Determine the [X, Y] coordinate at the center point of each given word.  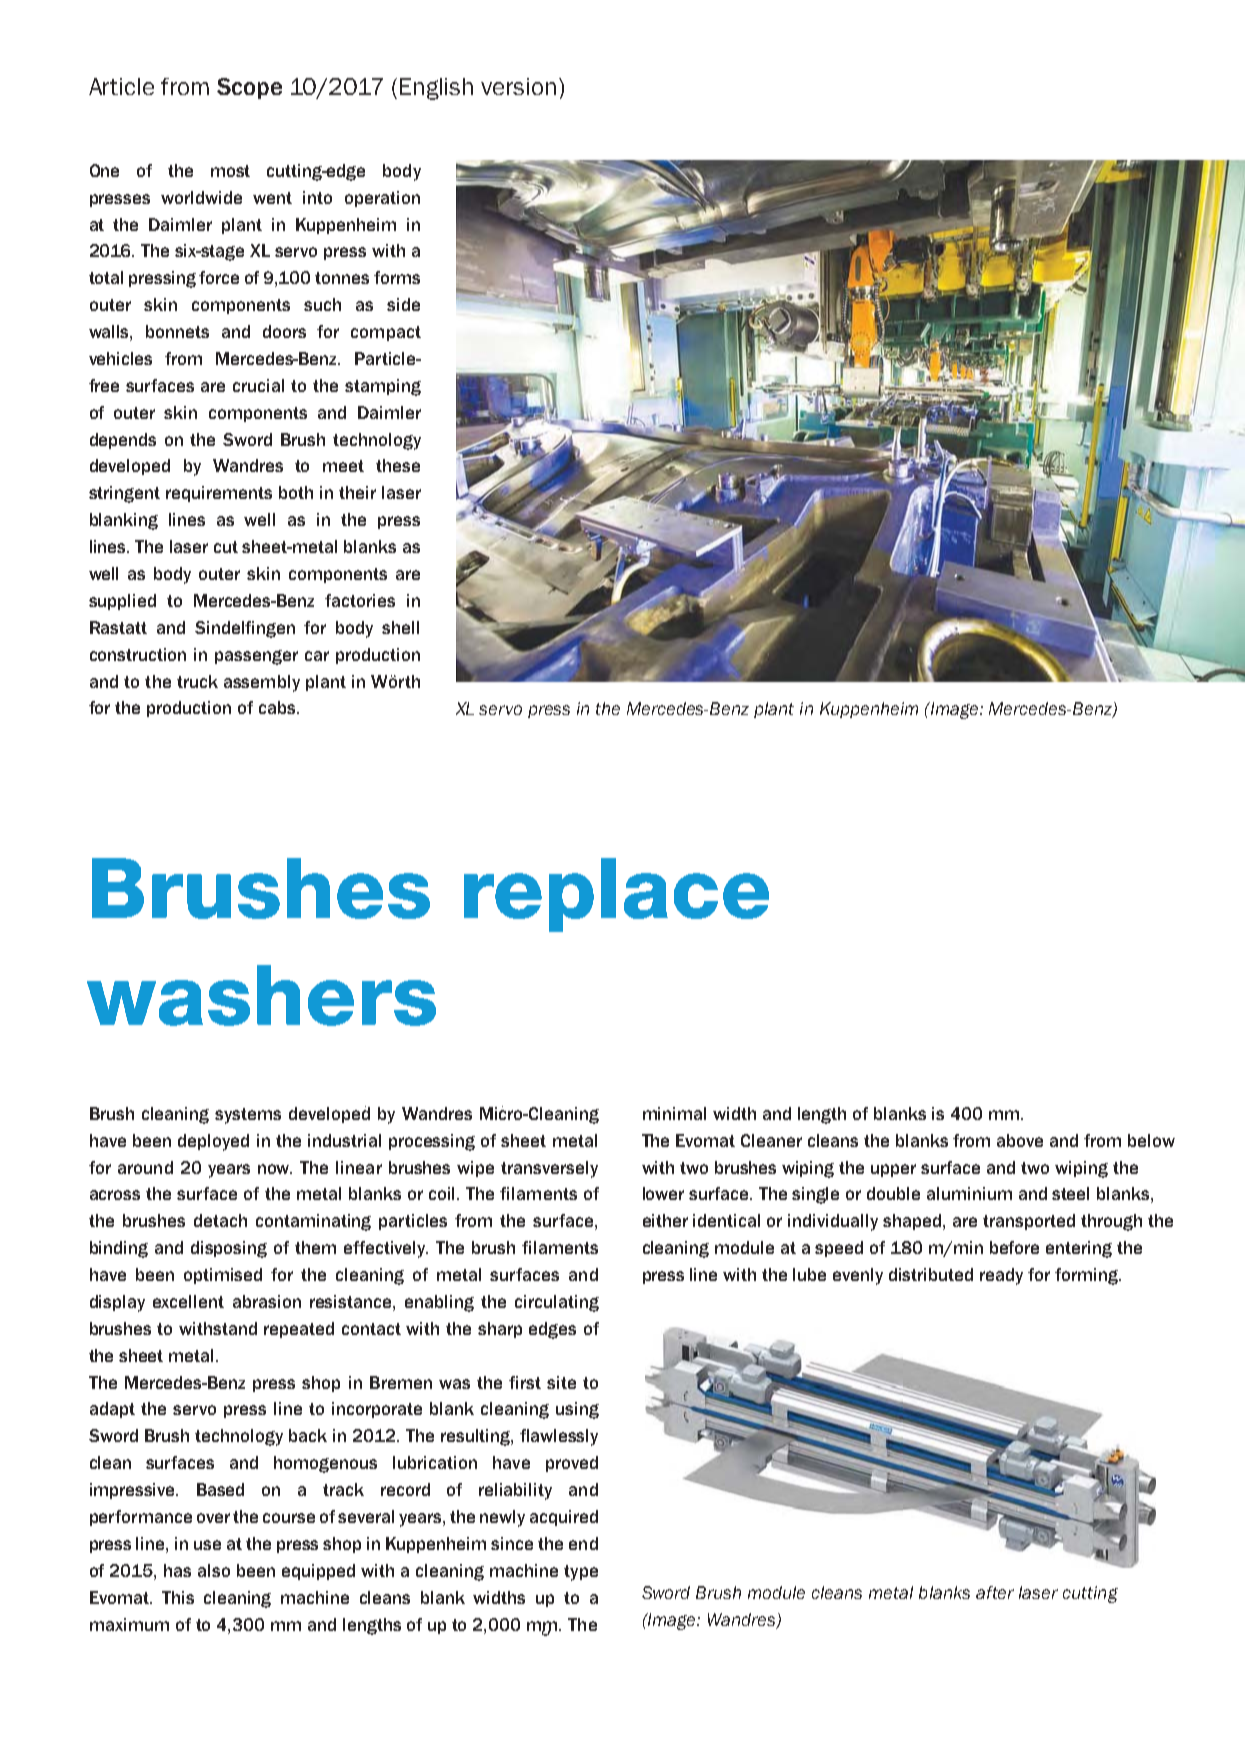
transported [1029, 1222]
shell [400, 627]
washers [261, 995]
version [518, 86]
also [214, 1570]
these [398, 465]
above [1020, 1140]
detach [220, 1220]
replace [616, 895]
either [665, 1220]
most [230, 171]
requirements [219, 494]
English [436, 89]
